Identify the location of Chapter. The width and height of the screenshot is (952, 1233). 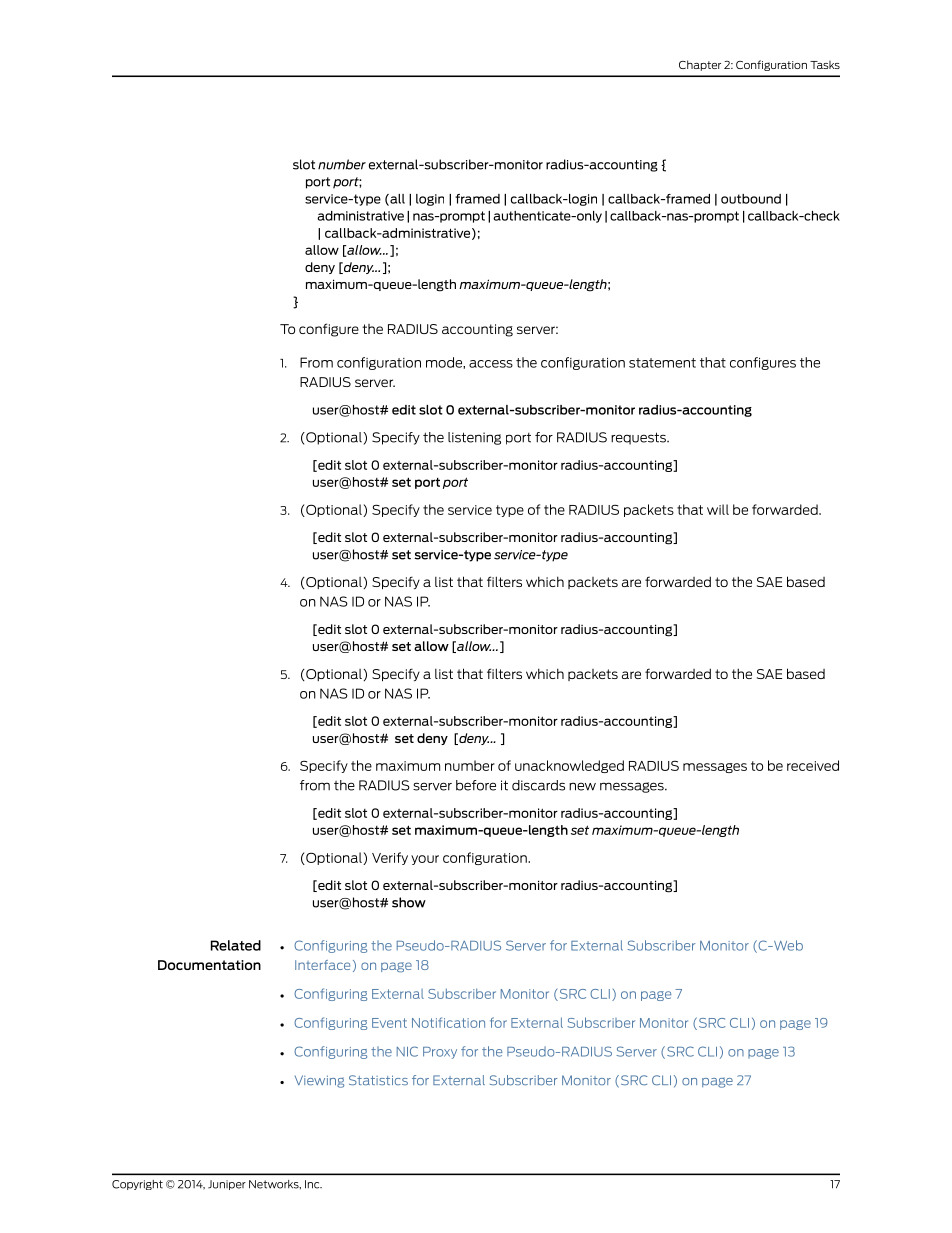
(700, 65).
